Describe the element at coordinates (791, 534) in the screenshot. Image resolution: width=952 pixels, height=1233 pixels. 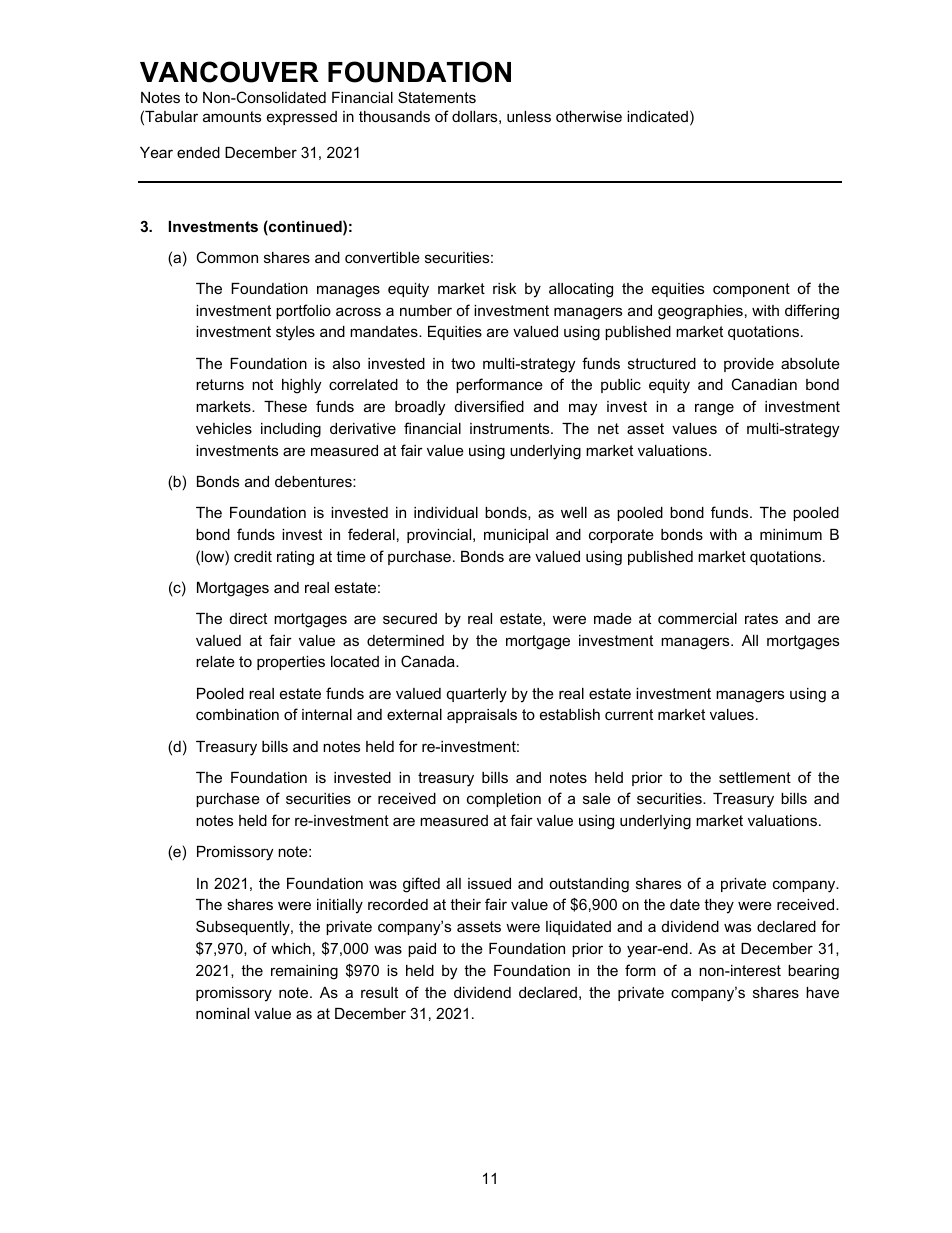
I see `minimum` at that location.
